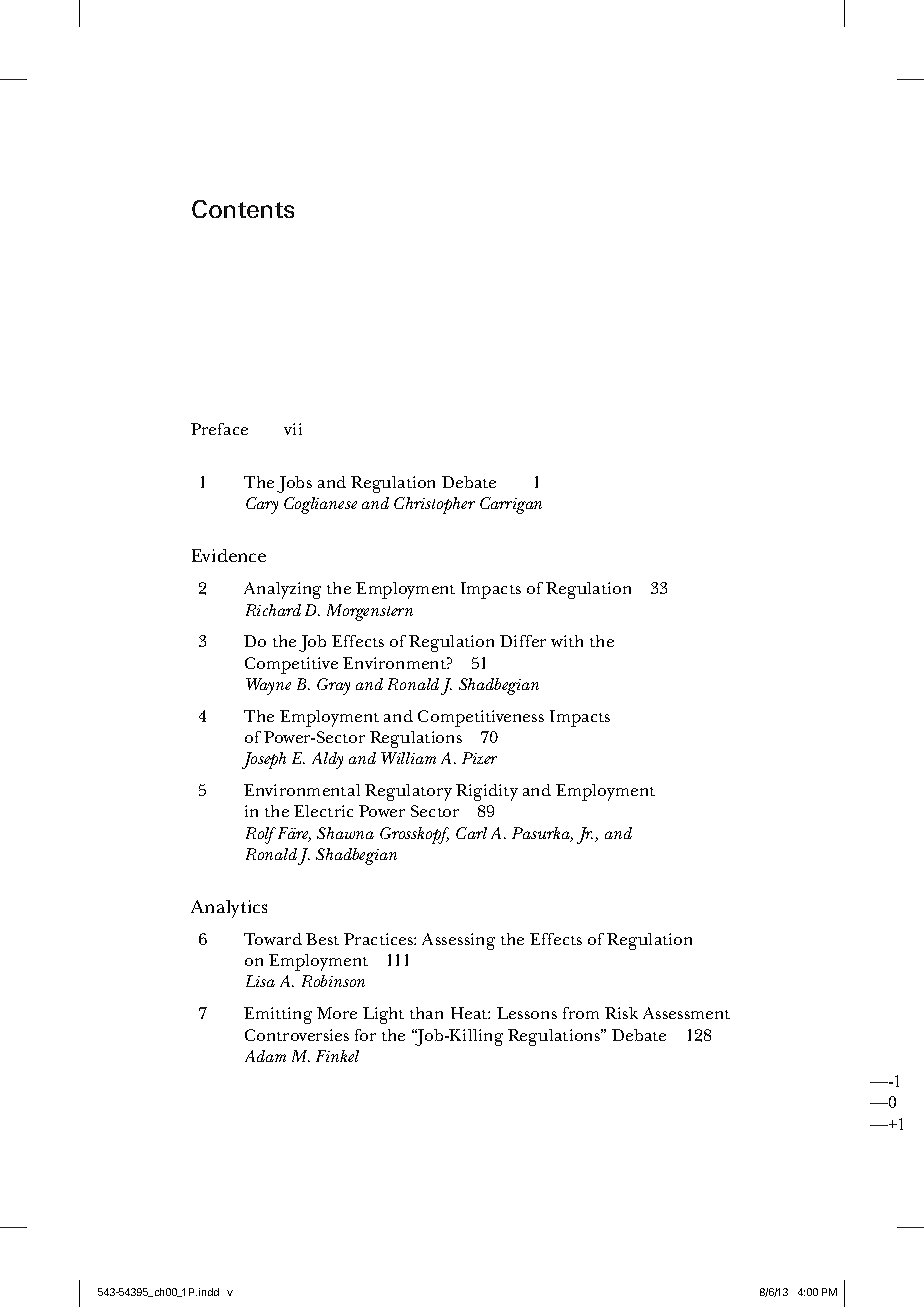  I want to click on vii, so click(293, 429).
